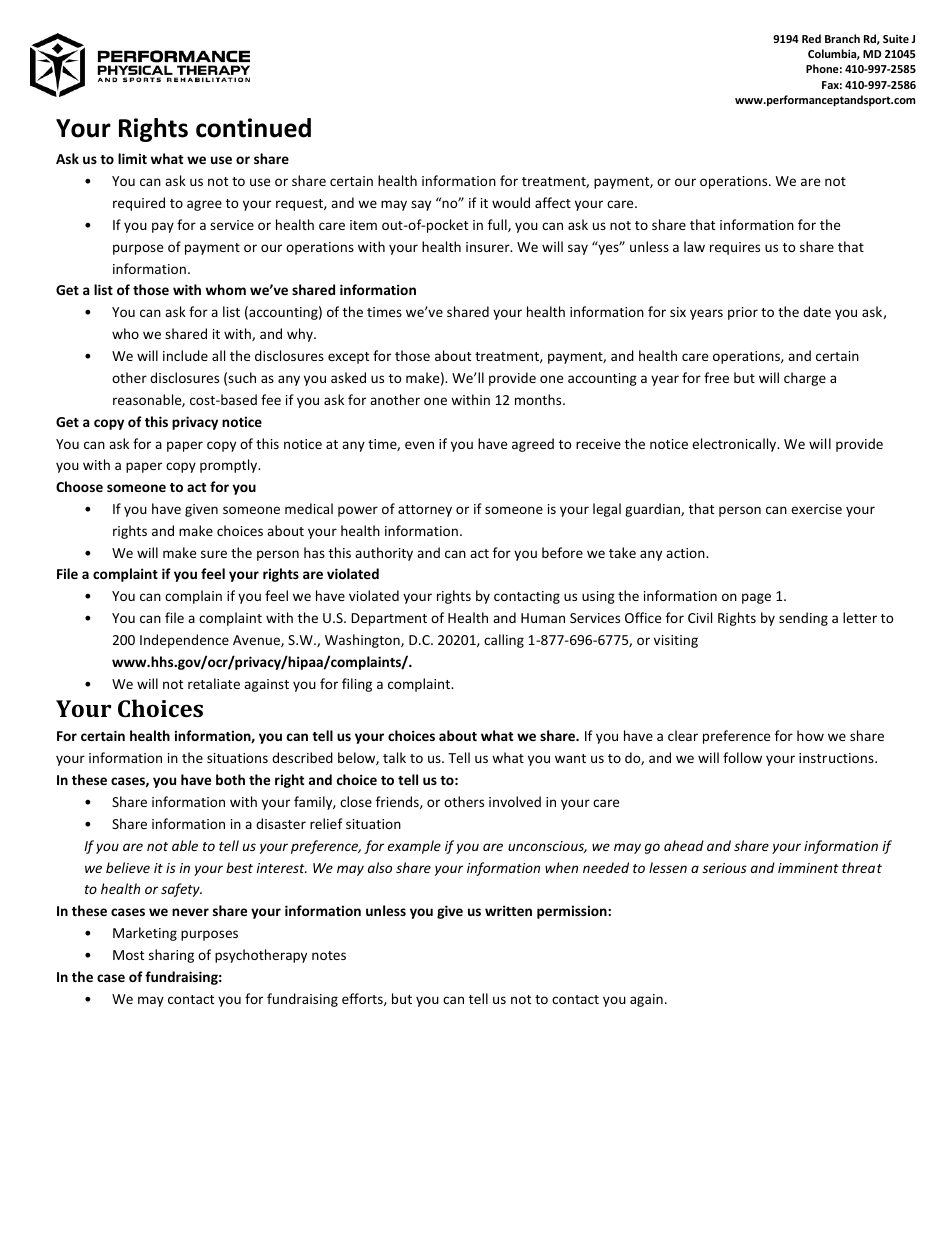 The image size is (952, 1233). Describe the element at coordinates (511, 202) in the document. I see `would` at that location.
